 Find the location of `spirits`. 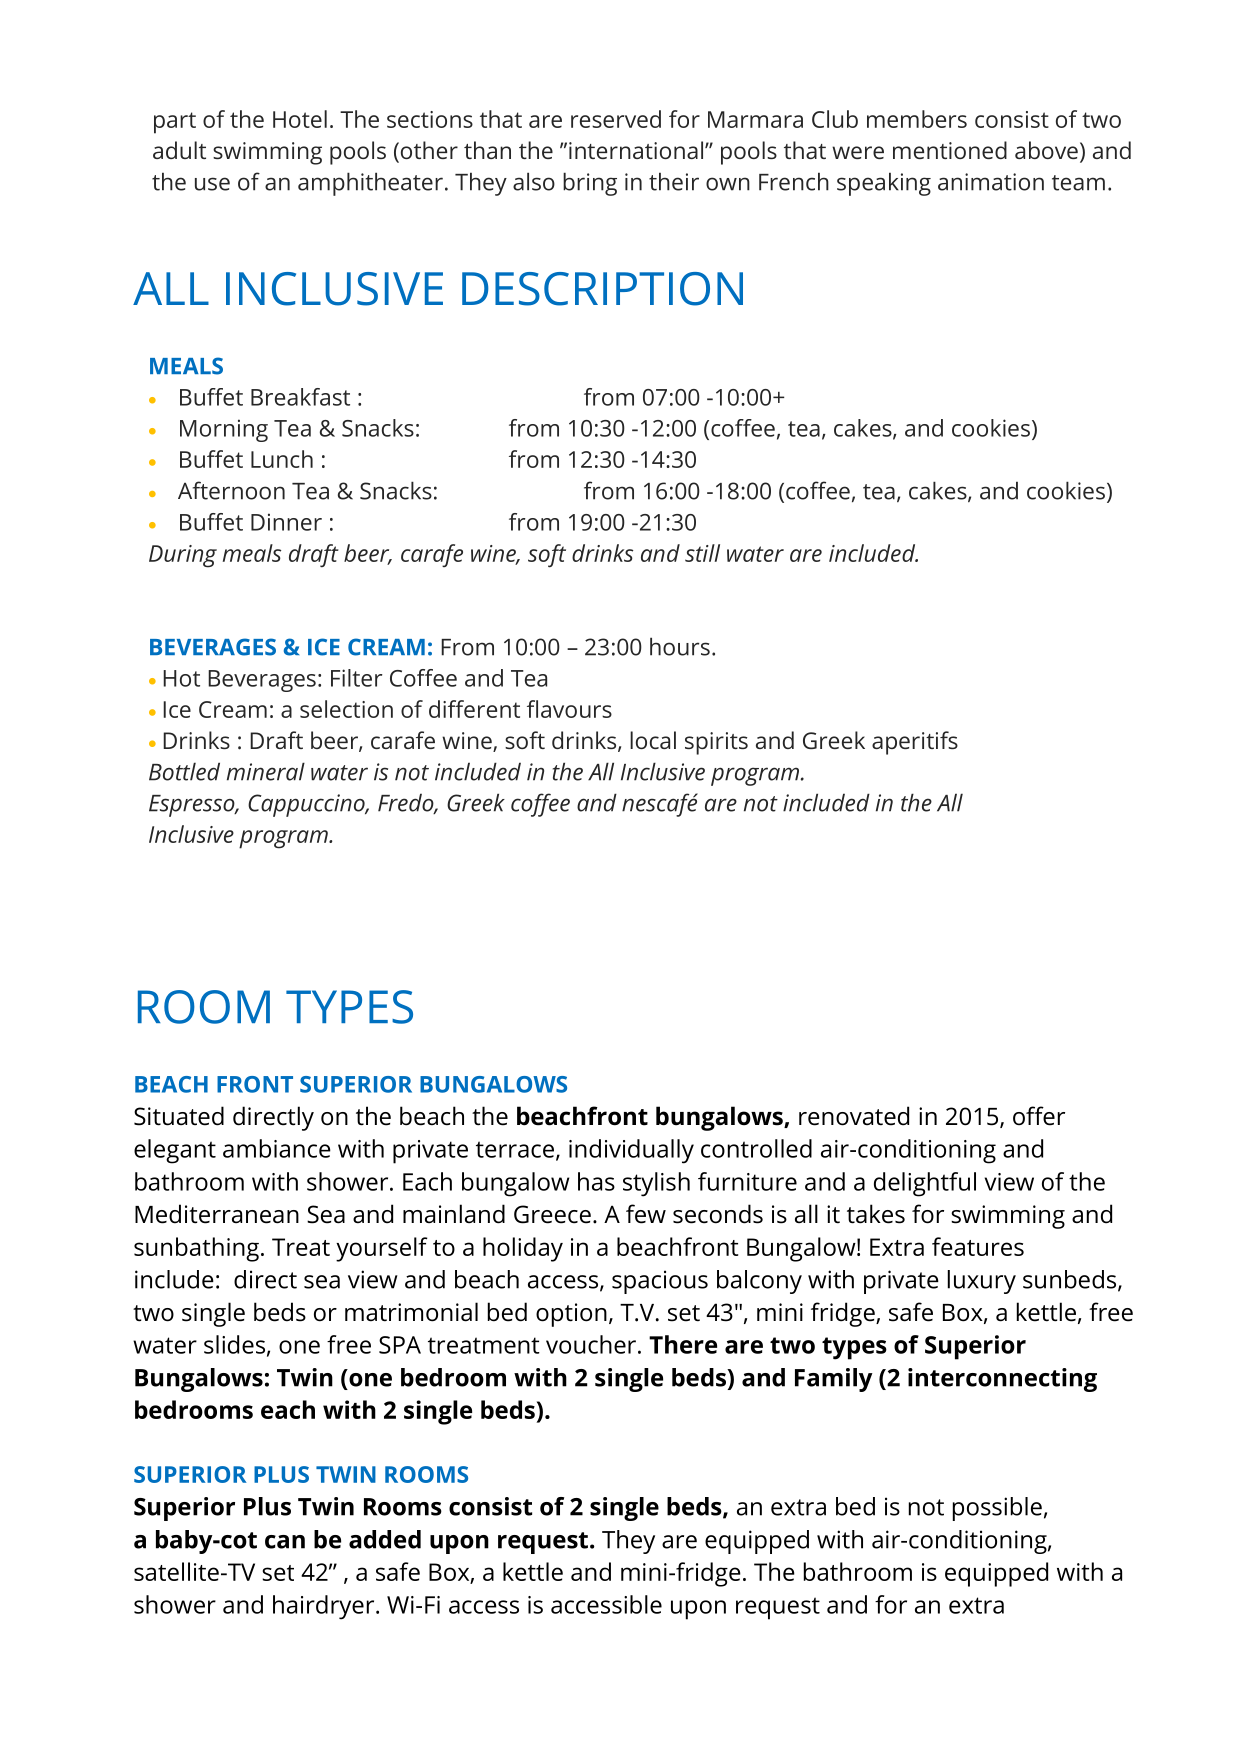

spirits is located at coordinates (716, 743).
